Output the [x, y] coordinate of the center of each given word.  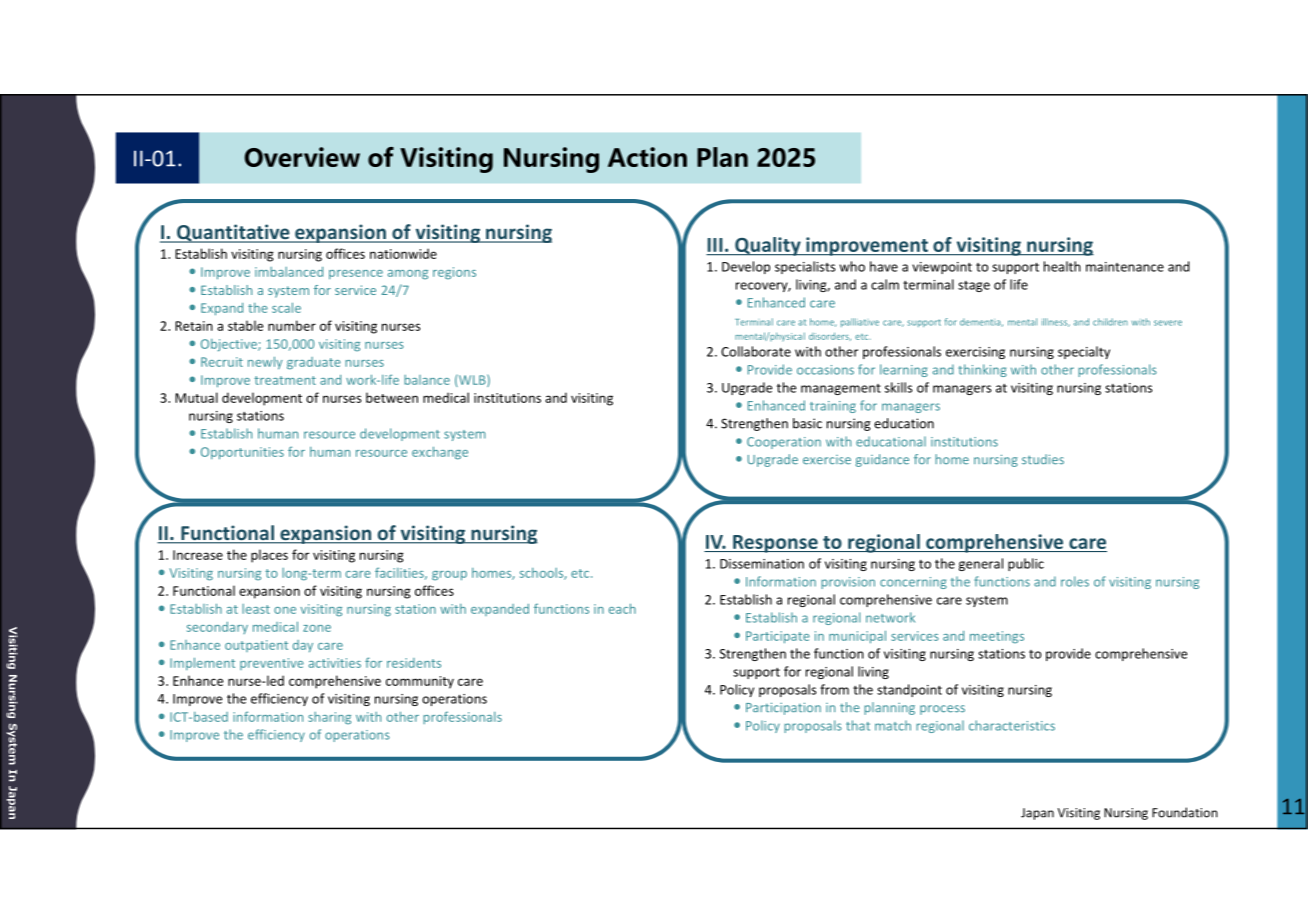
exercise [827, 460]
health [1062, 266]
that [858, 725]
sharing [329, 718]
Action [647, 157]
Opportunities [242, 453]
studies [1043, 459]
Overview [302, 157]
